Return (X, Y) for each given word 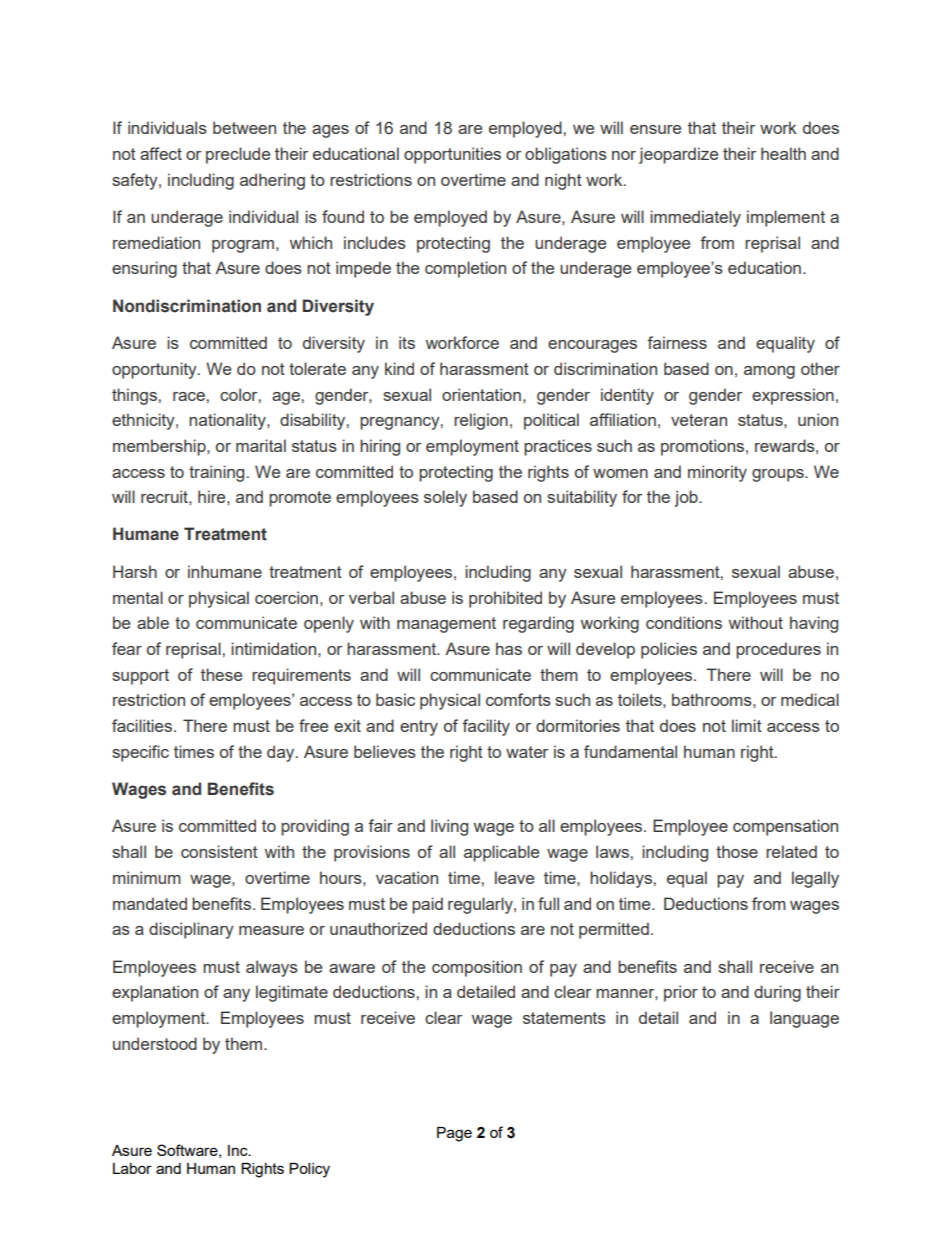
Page (454, 1134)
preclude (238, 155)
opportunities (452, 155)
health (783, 153)
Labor (132, 1168)
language (804, 1019)
